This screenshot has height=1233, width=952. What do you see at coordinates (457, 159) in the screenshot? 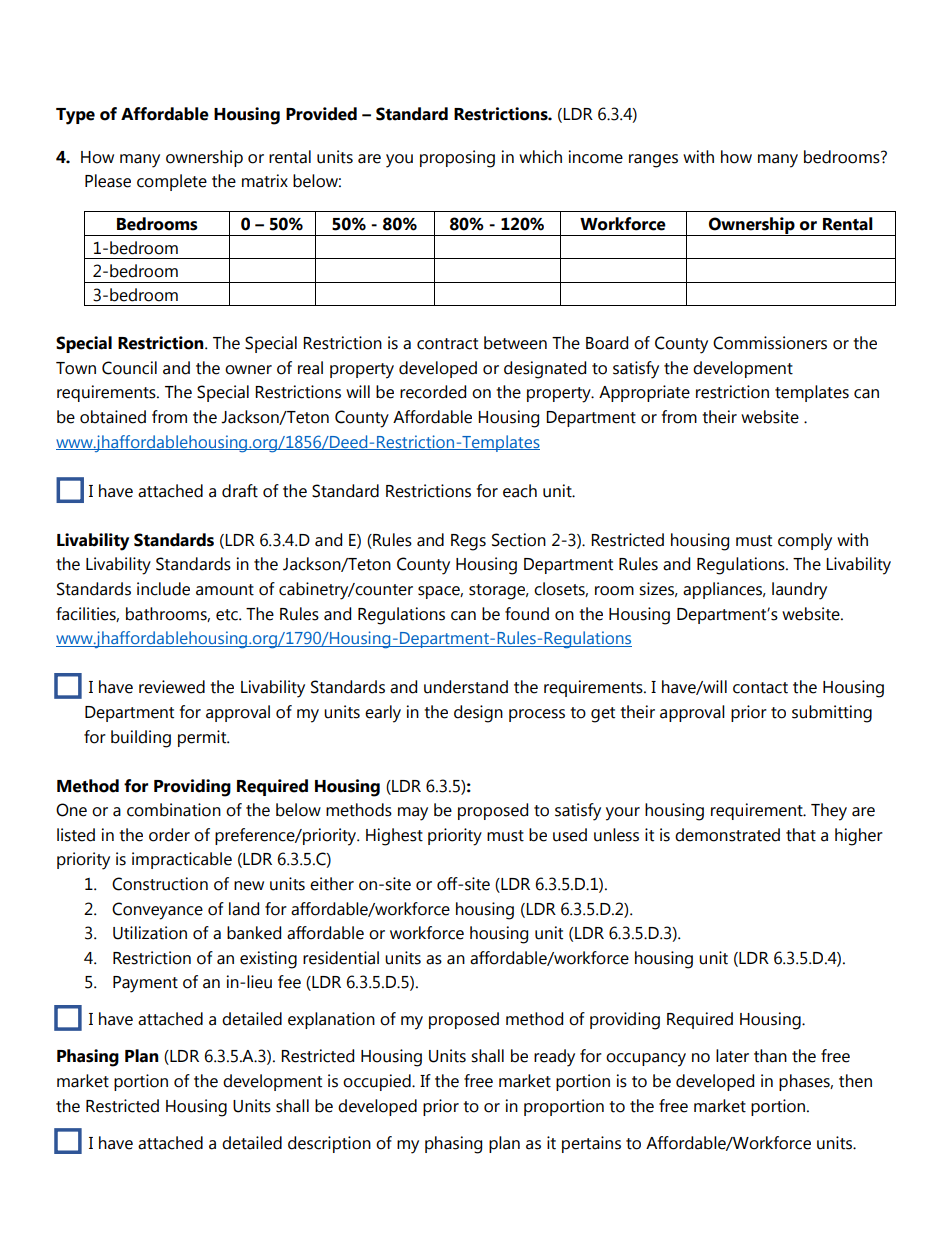
I see `proposing` at bounding box center [457, 159].
